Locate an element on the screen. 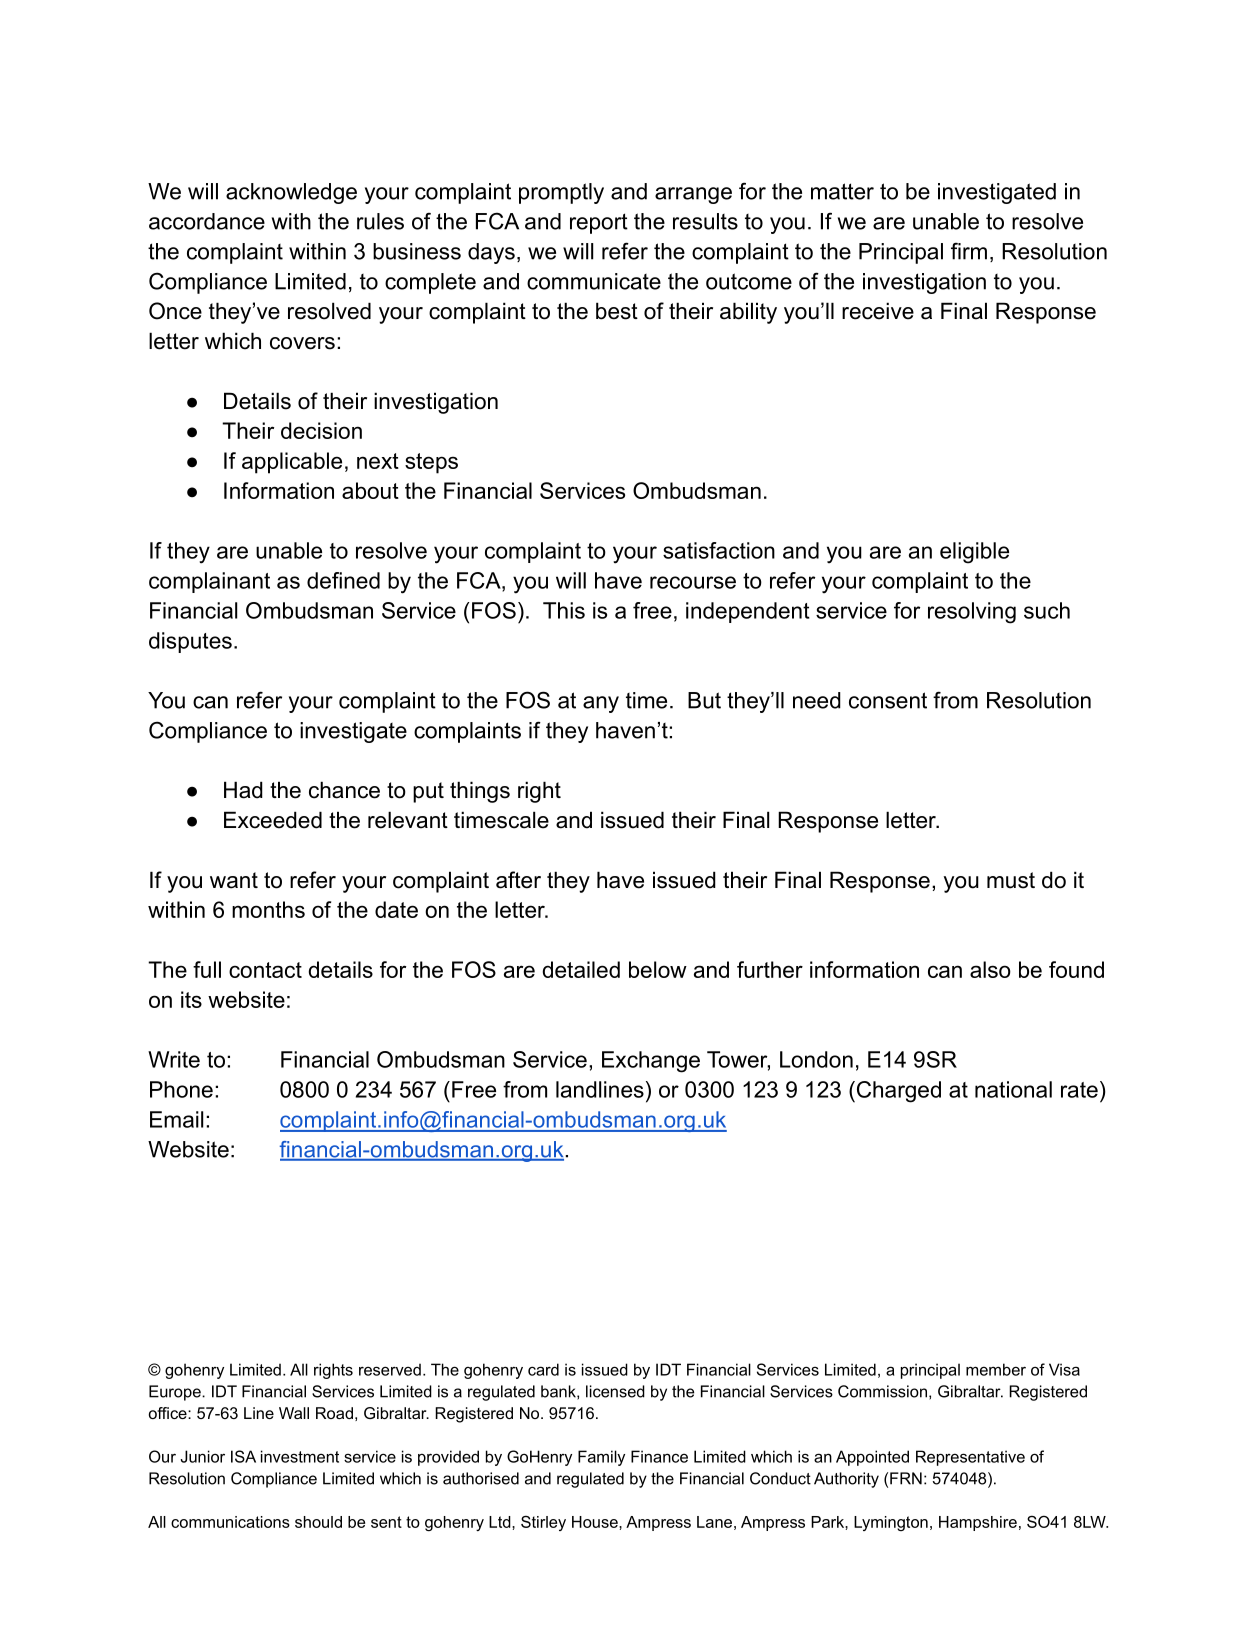  Email is located at coordinates (176, 1119).
